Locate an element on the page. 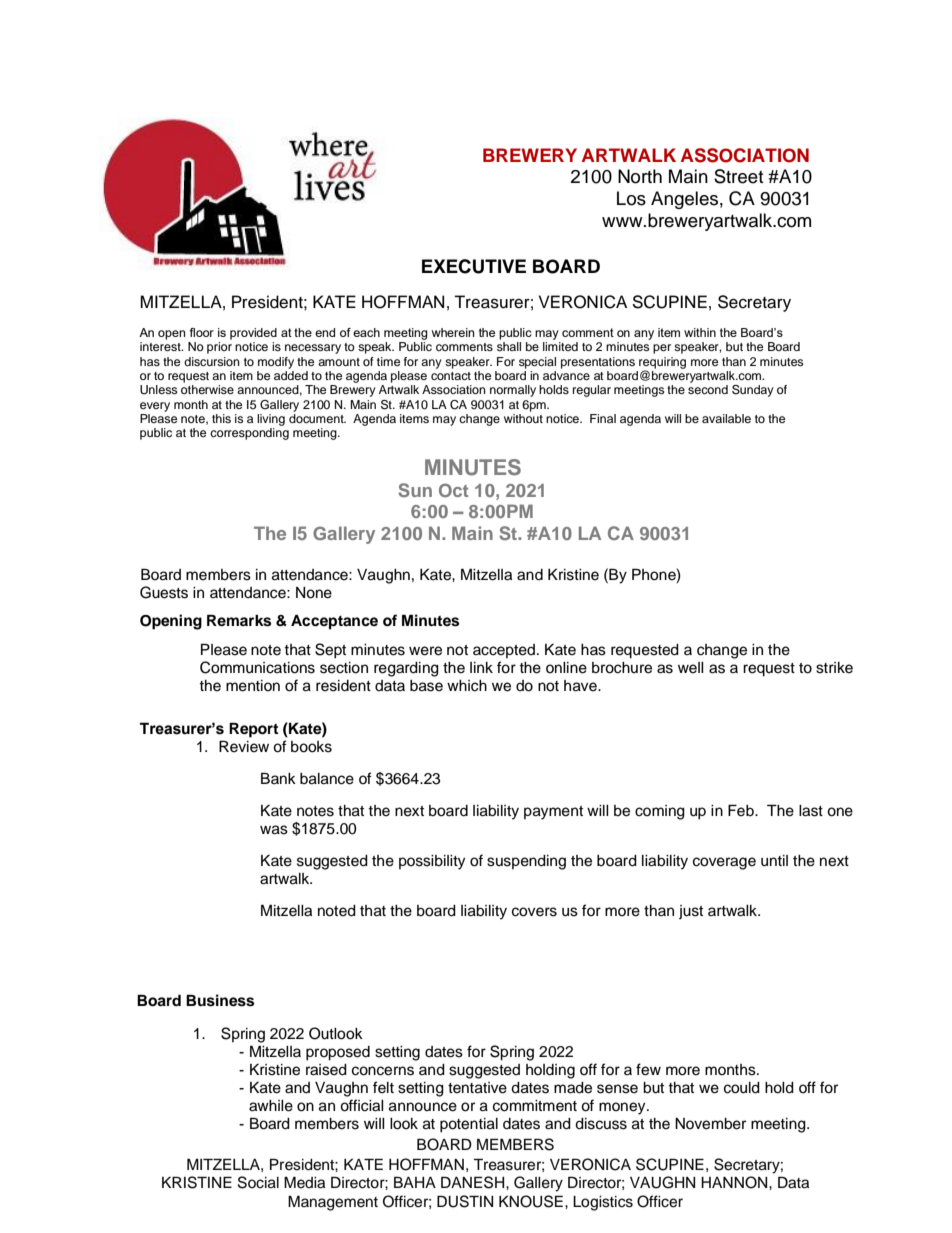 Image resolution: width=952 pixels, height=1233 pixels. suspending is located at coordinates (526, 862).
